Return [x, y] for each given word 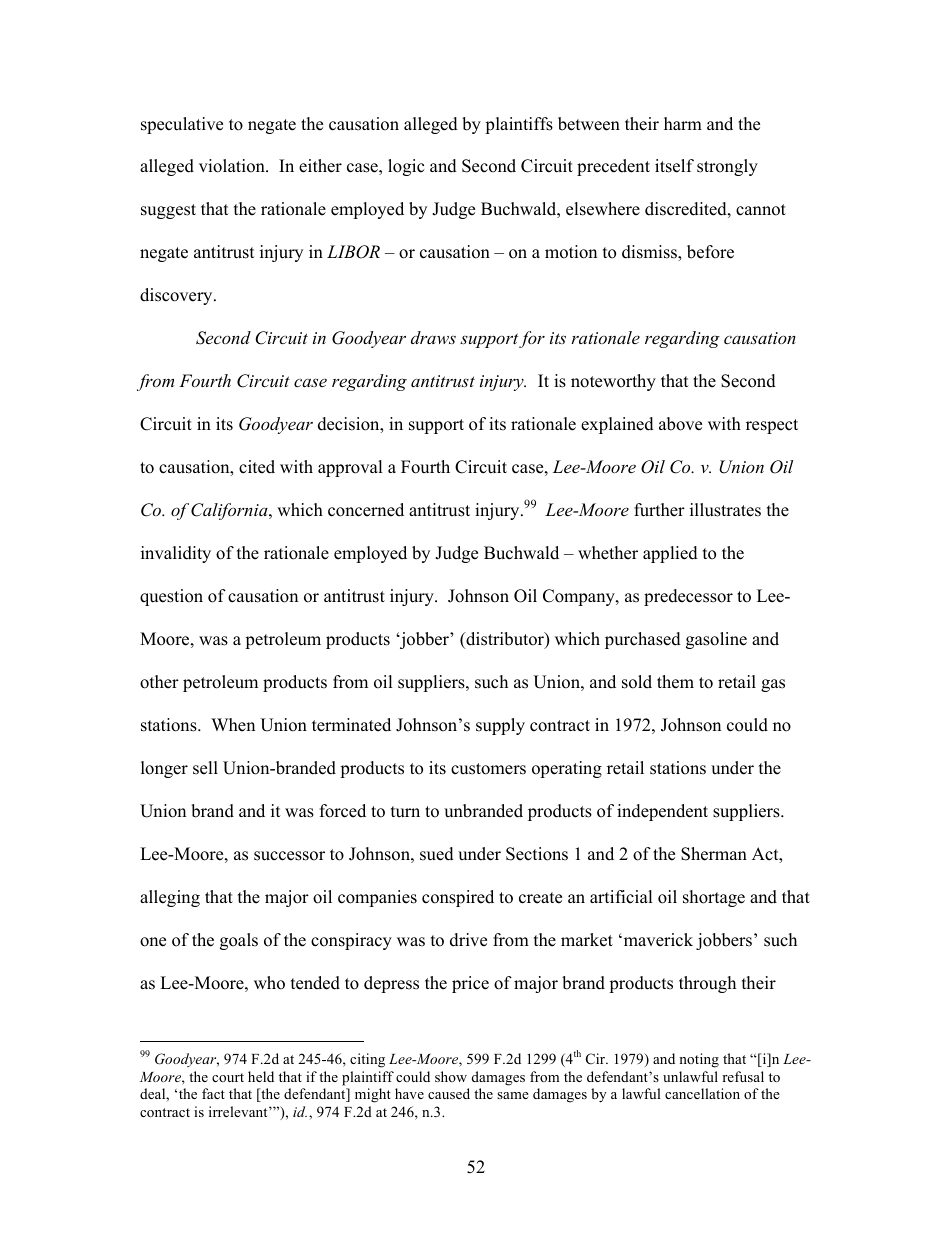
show [451, 1076]
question [171, 597]
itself [674, 166]
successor [289, 856]
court [228, 1077]
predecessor [688, 597]
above [680, 424]
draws [433, 337]
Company [580, 597]
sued [437, 854]
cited [257, 467]
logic [406, 167]
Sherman [714, 854]
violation [233, 166]
